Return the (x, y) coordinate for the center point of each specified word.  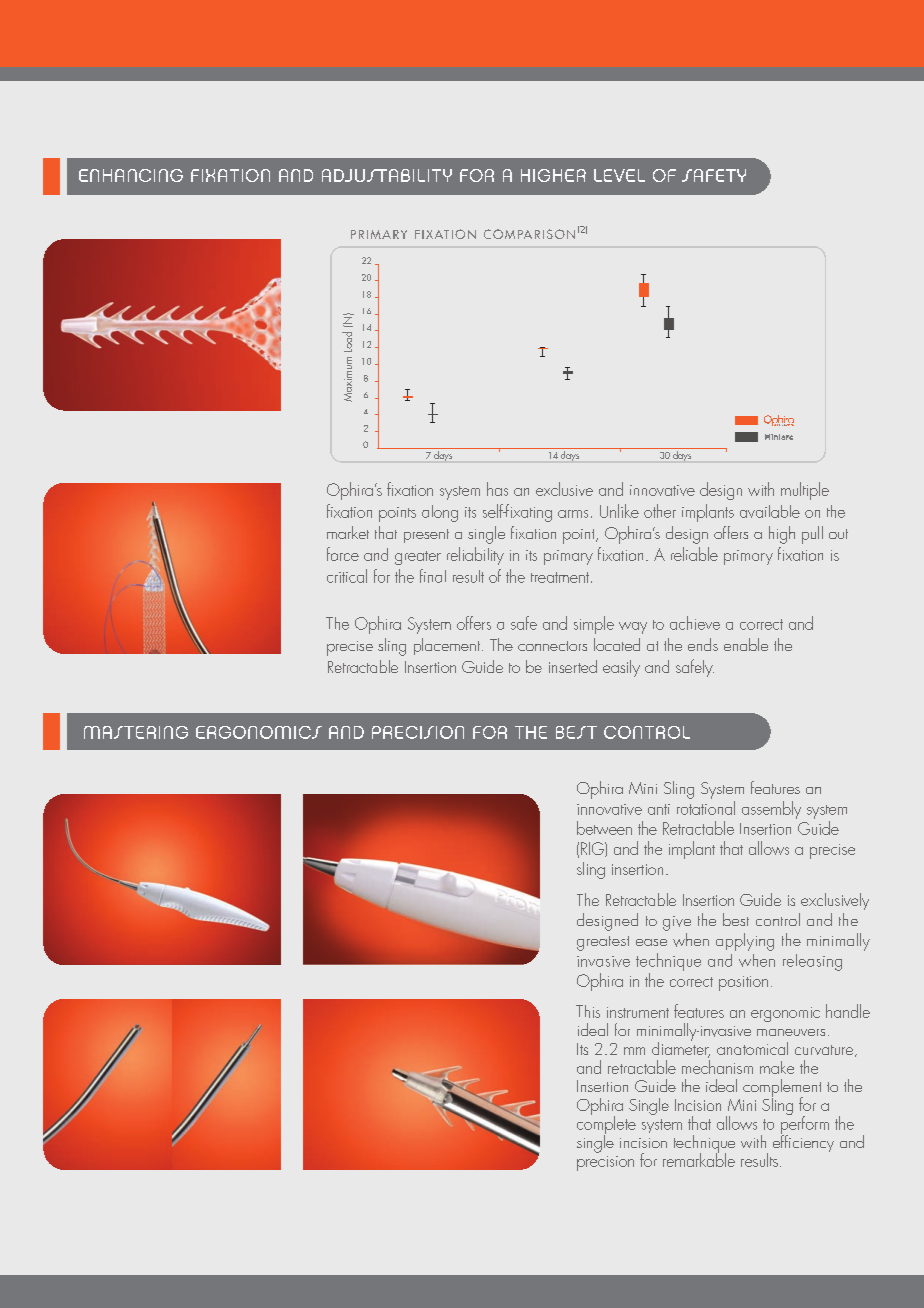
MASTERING (136, 732)
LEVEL (619, 175)
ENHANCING (131, 175)
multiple (805, 491)
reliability (475, 556)
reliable (694, 554)
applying (745, 942)
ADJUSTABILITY (387, 175)
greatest (603, 943)
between (604, 828)
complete (606, 1125)
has (497, 489)
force (343, 554)
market (348, 532)
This (588, 1011)
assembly (771, 810)
